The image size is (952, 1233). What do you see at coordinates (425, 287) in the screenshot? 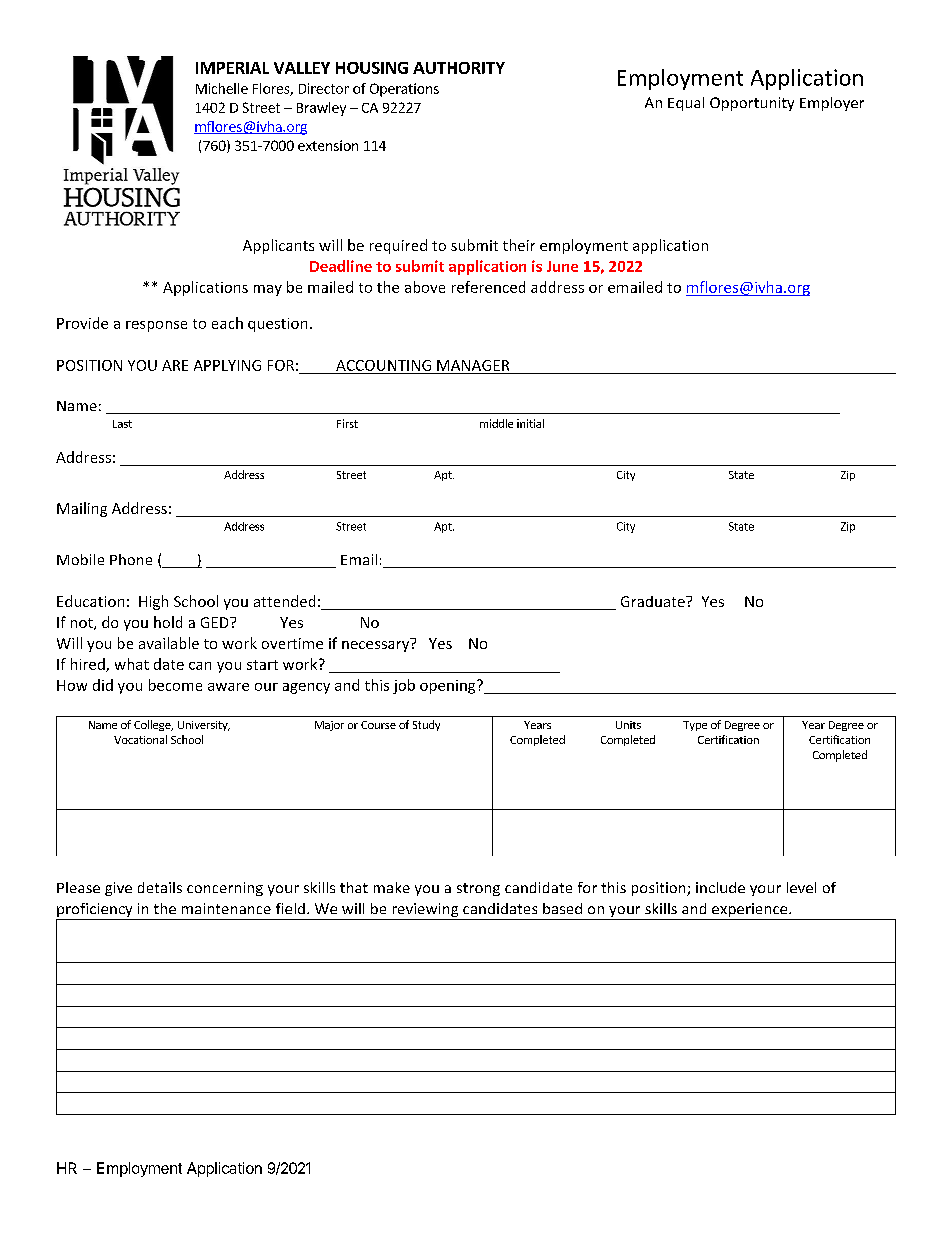
I see `above` at bounding box center [425, 287].
